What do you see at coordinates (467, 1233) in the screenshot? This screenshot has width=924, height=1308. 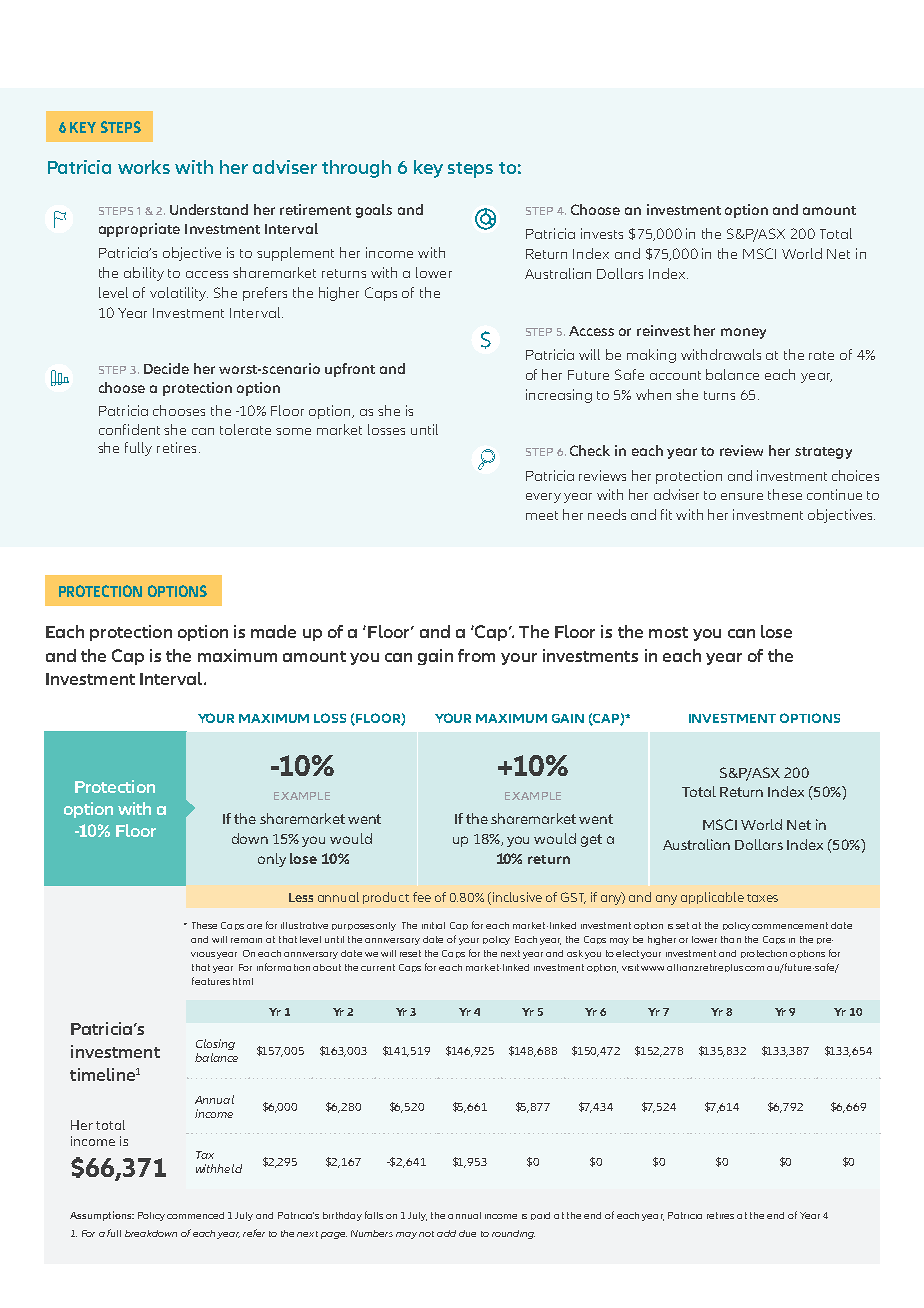 I see `due` at bounding box center [467, 1233].
